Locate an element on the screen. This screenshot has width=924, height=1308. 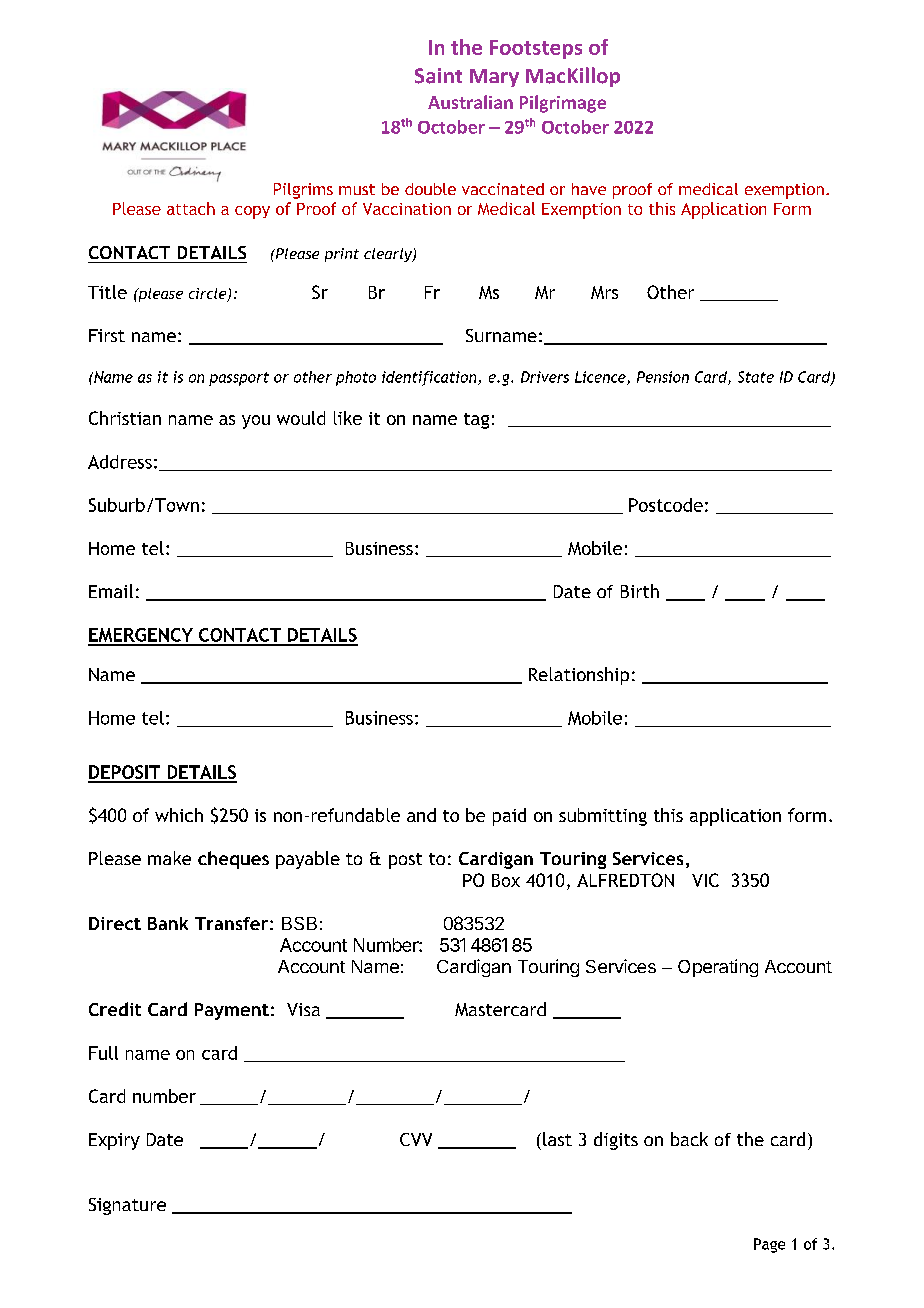
back is located at coordinates (689, 1139).
